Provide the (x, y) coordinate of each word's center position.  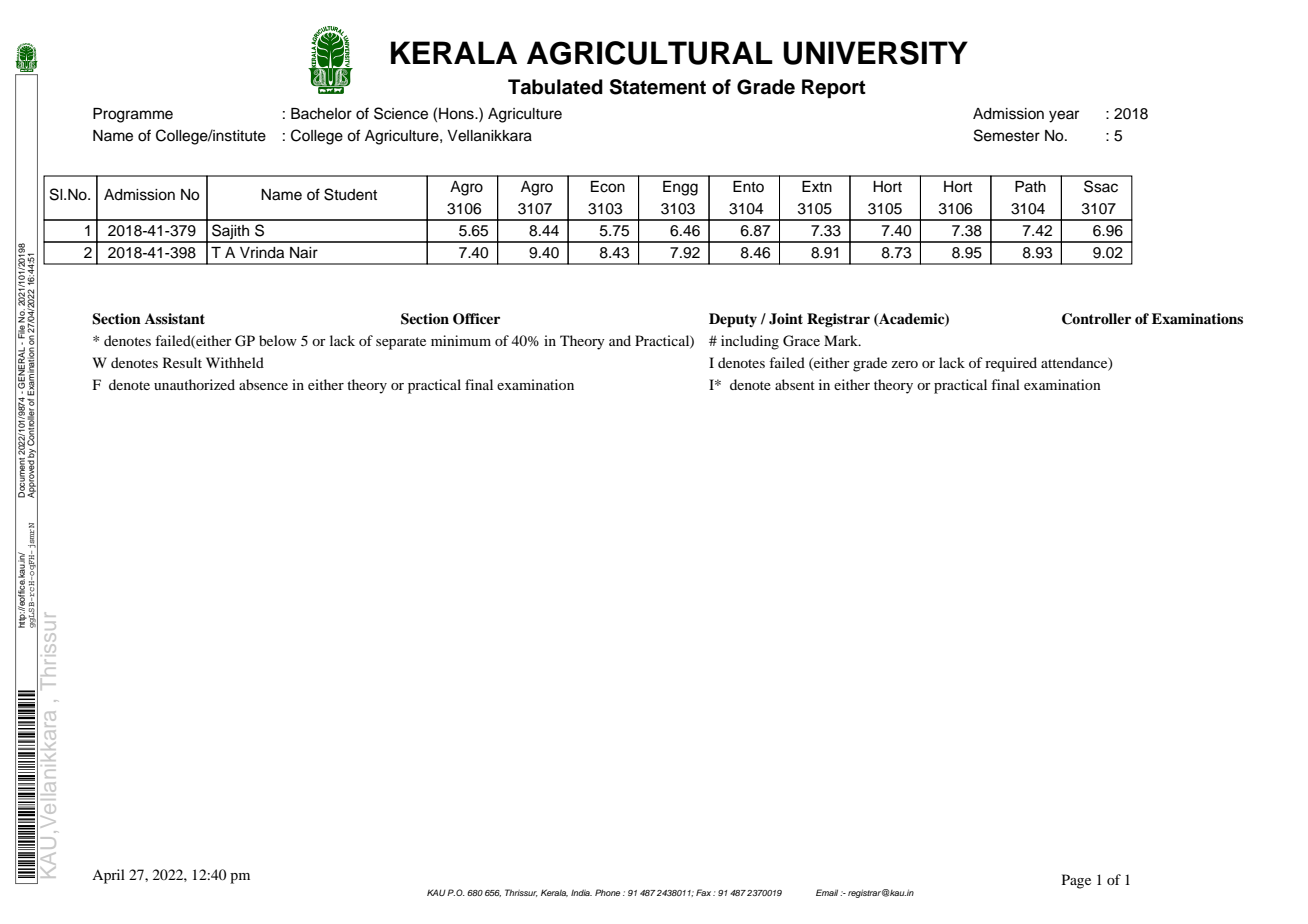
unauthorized (194, 384)
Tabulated (555, 87)
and (620, 340)
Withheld (235, 362)
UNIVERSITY (875, 53)
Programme (133, 115)
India (581, 892)
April (108, 876)
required (1011, 364)
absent (795, 384)
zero (904, 364)
